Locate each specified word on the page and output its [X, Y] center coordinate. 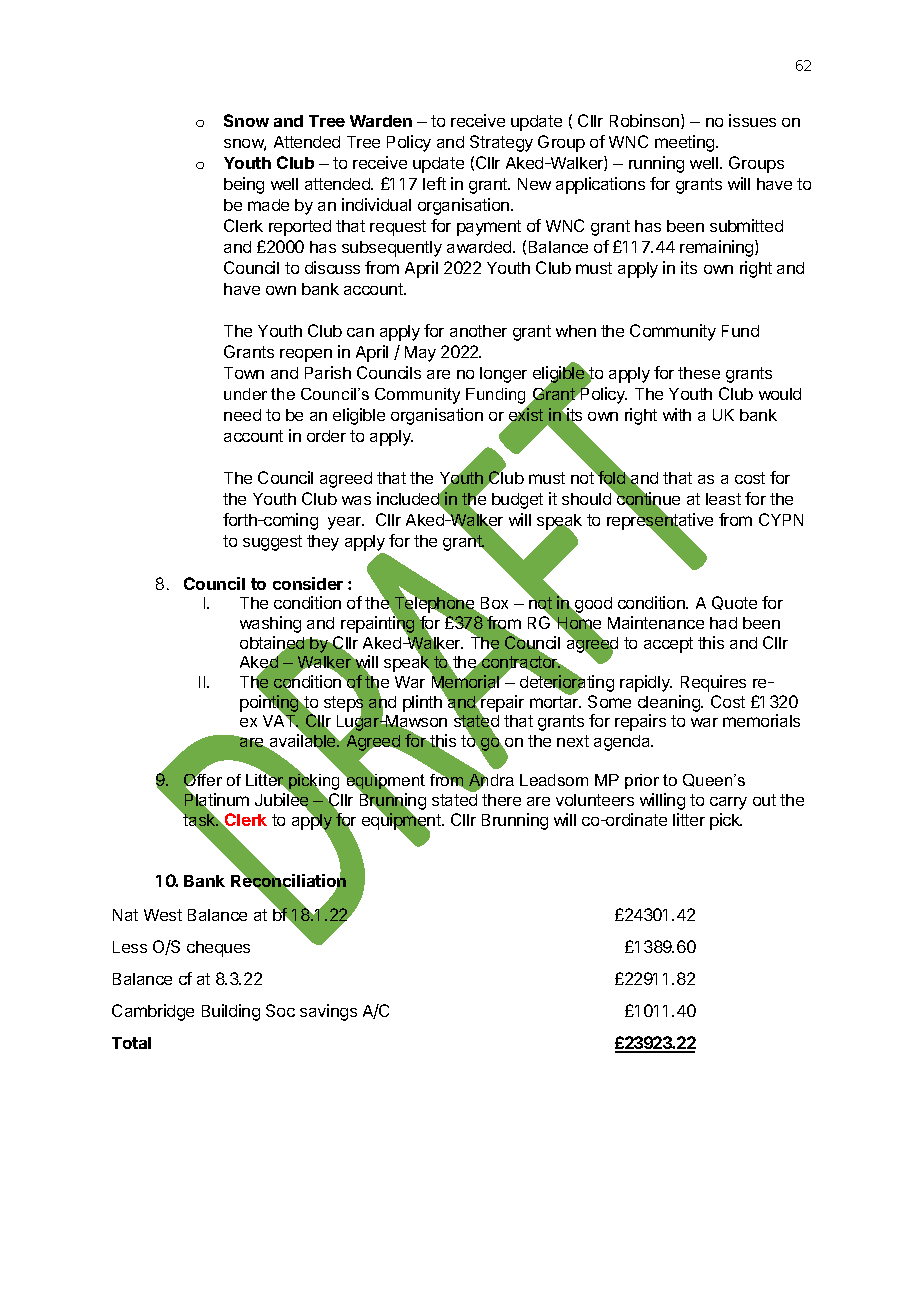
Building [231, 1012]
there [501, 800]
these [699, 373]
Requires [713, 683]
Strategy [501, 143]
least [723, 499]
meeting [686, 143]
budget [517, 501]
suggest [272, 543]
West [163, 915]
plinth [422, 703]
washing [270, 624]
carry [728, 803]
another [478, 331]
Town [244, 373]
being [244, 185]
